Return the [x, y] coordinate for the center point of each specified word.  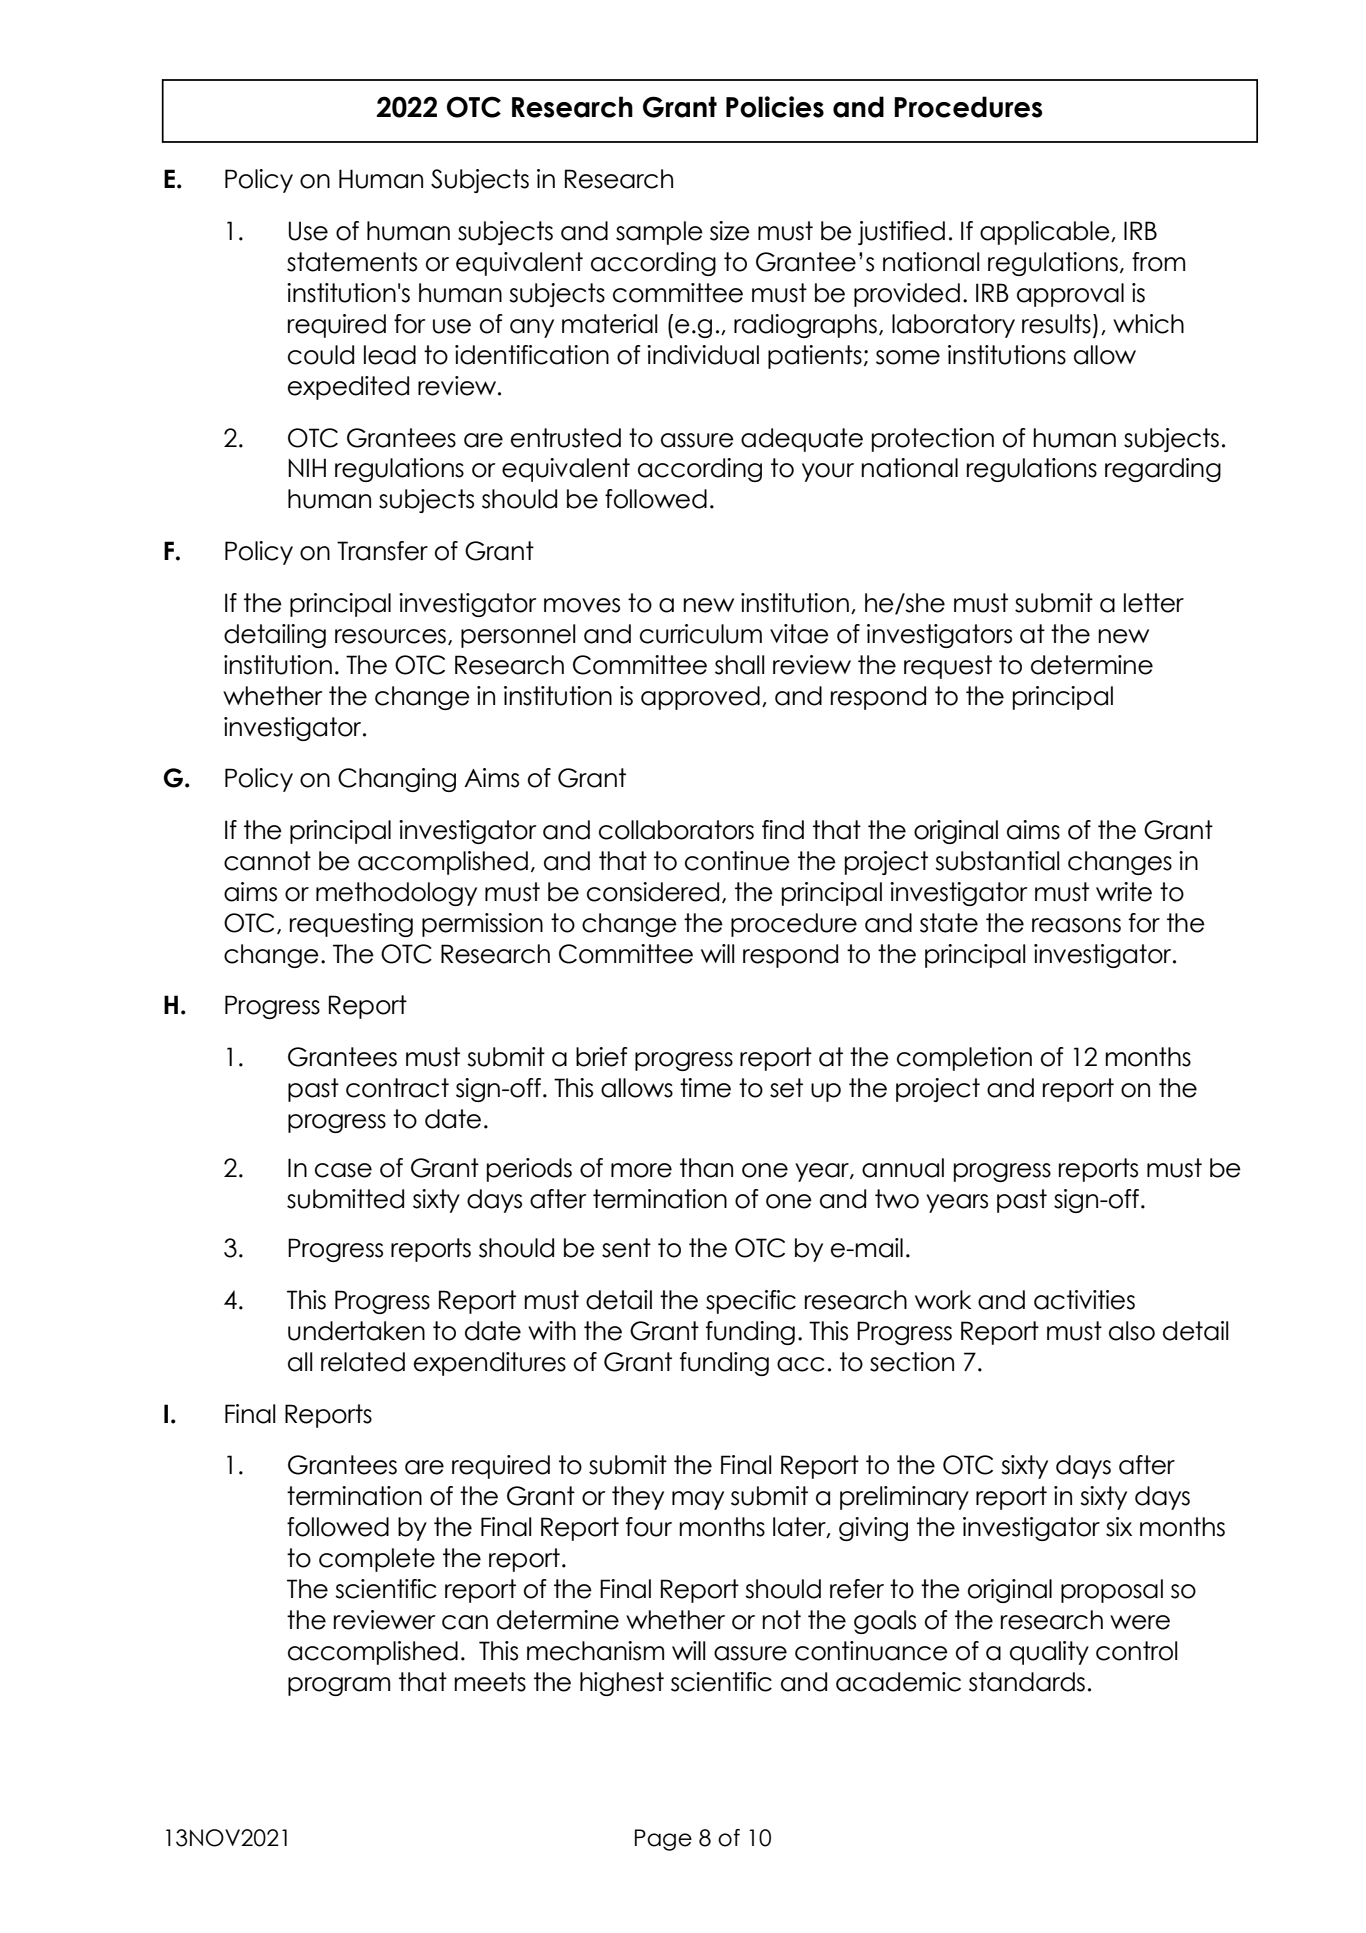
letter [1154, 603]
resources [390, 636]
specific [751, 1302]
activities [1084, 1300]
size [730, 231]
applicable [1046, 233]
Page [663, 1840]
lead [390, 355]
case [343, 1170]
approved [700, 698]
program [339, 1686]
